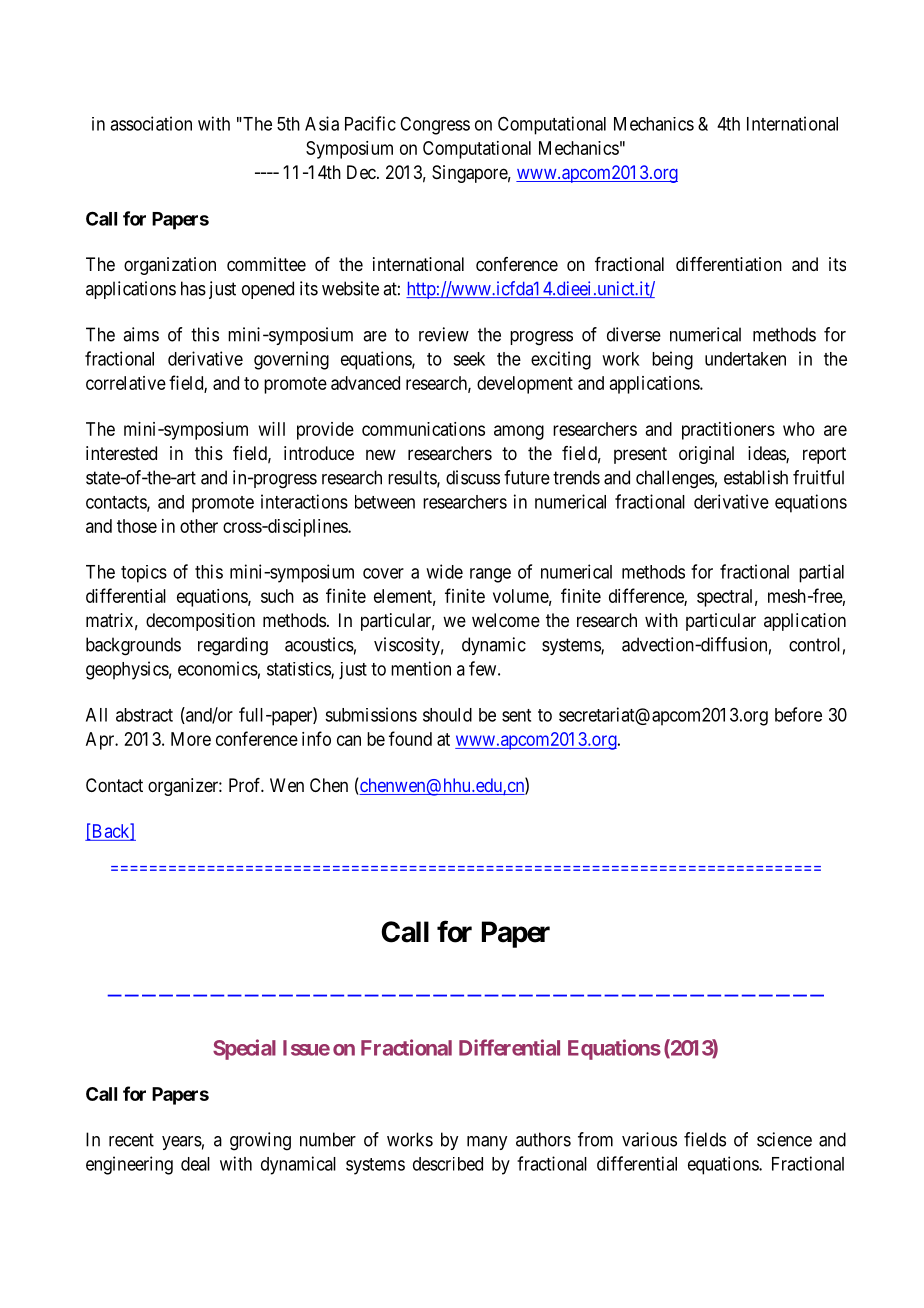 This screenshot has height=1308, width=924. What do you see at coordinates (435, 126) in the screenshot?
I see `Congress` at bounding box center [435, 126].
